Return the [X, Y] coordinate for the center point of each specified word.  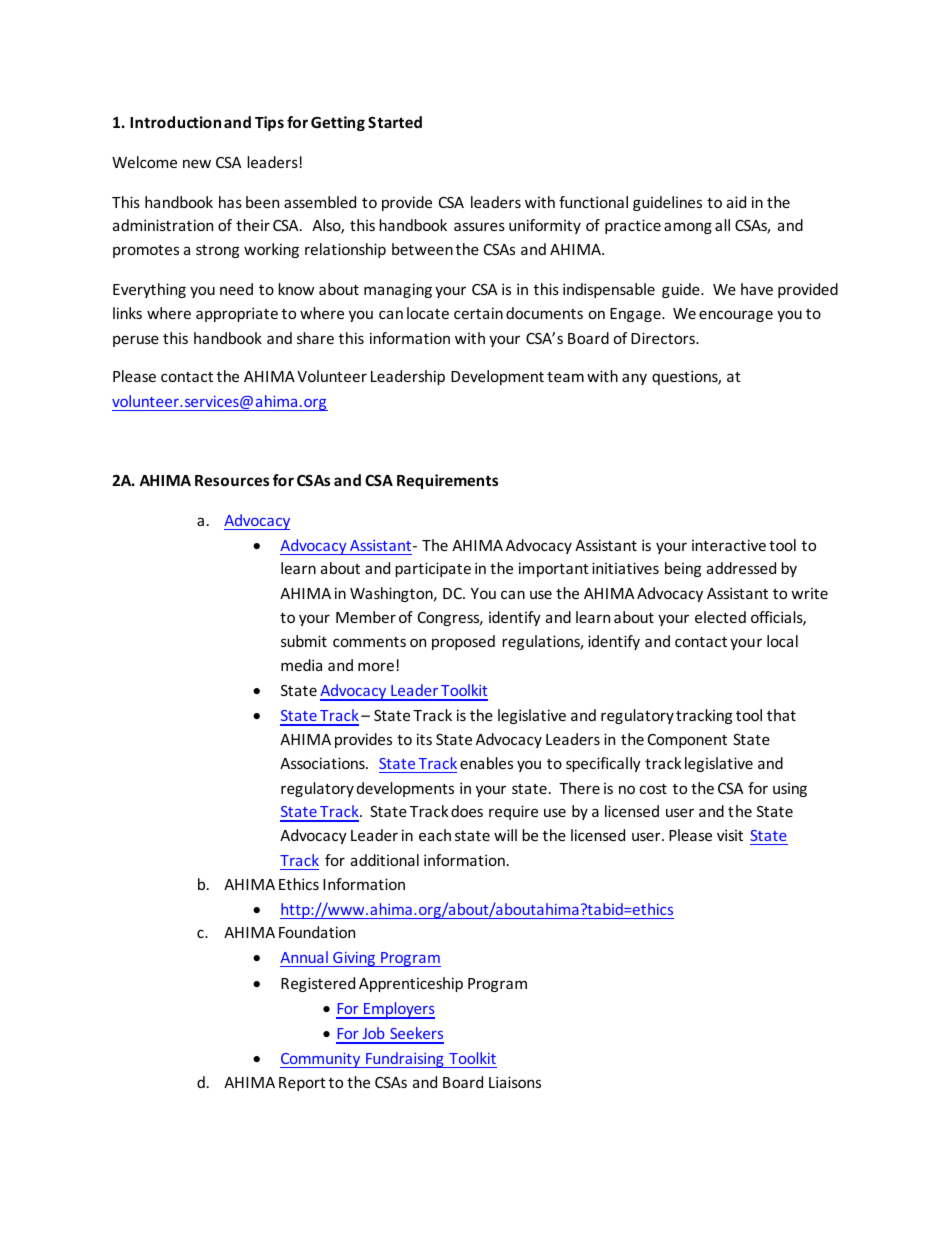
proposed [463, 642]
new [197, 163]
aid [736, 202]
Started [395, 122]
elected [720, 617]
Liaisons [515, 1082]
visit [730, 835]
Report [302, 1084]
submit [304, 641]
